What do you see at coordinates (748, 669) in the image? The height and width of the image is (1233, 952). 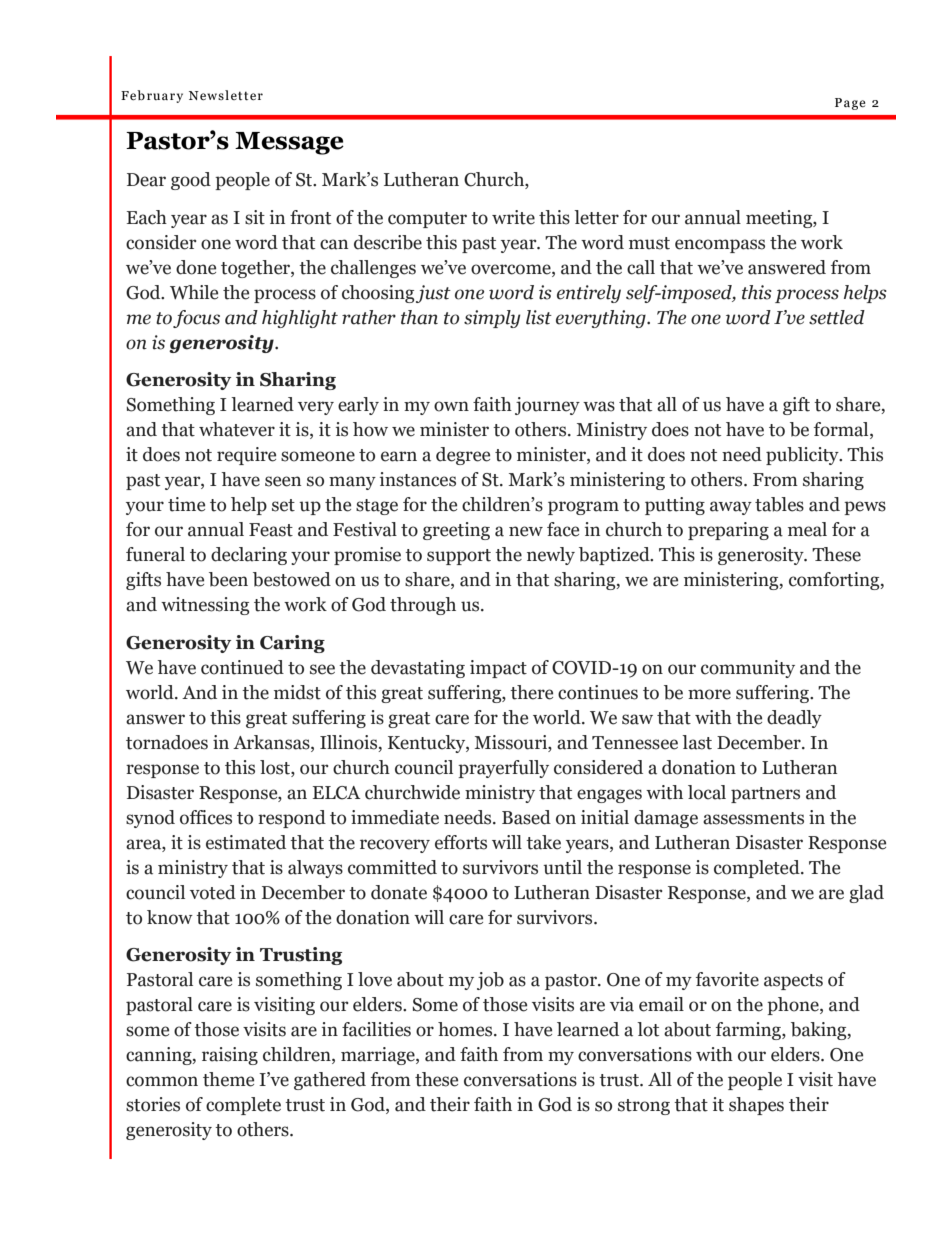 I see `community` at bounding box center [748, 669].
